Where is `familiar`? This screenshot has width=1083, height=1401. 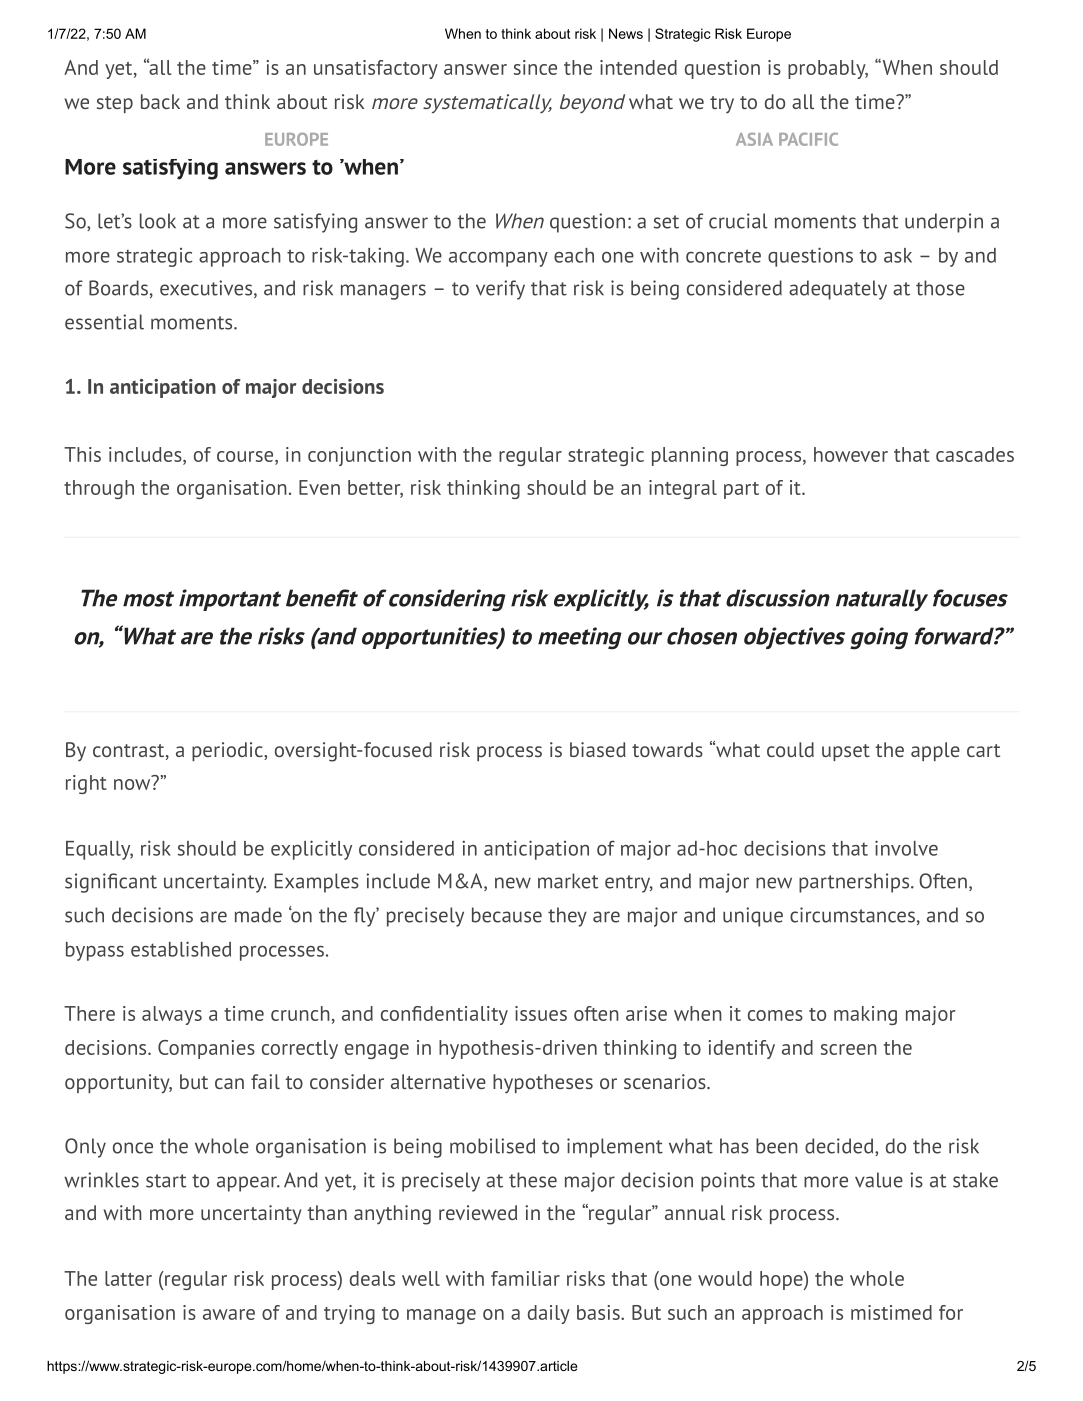
familiar is located at coordinates (525, 1278).
